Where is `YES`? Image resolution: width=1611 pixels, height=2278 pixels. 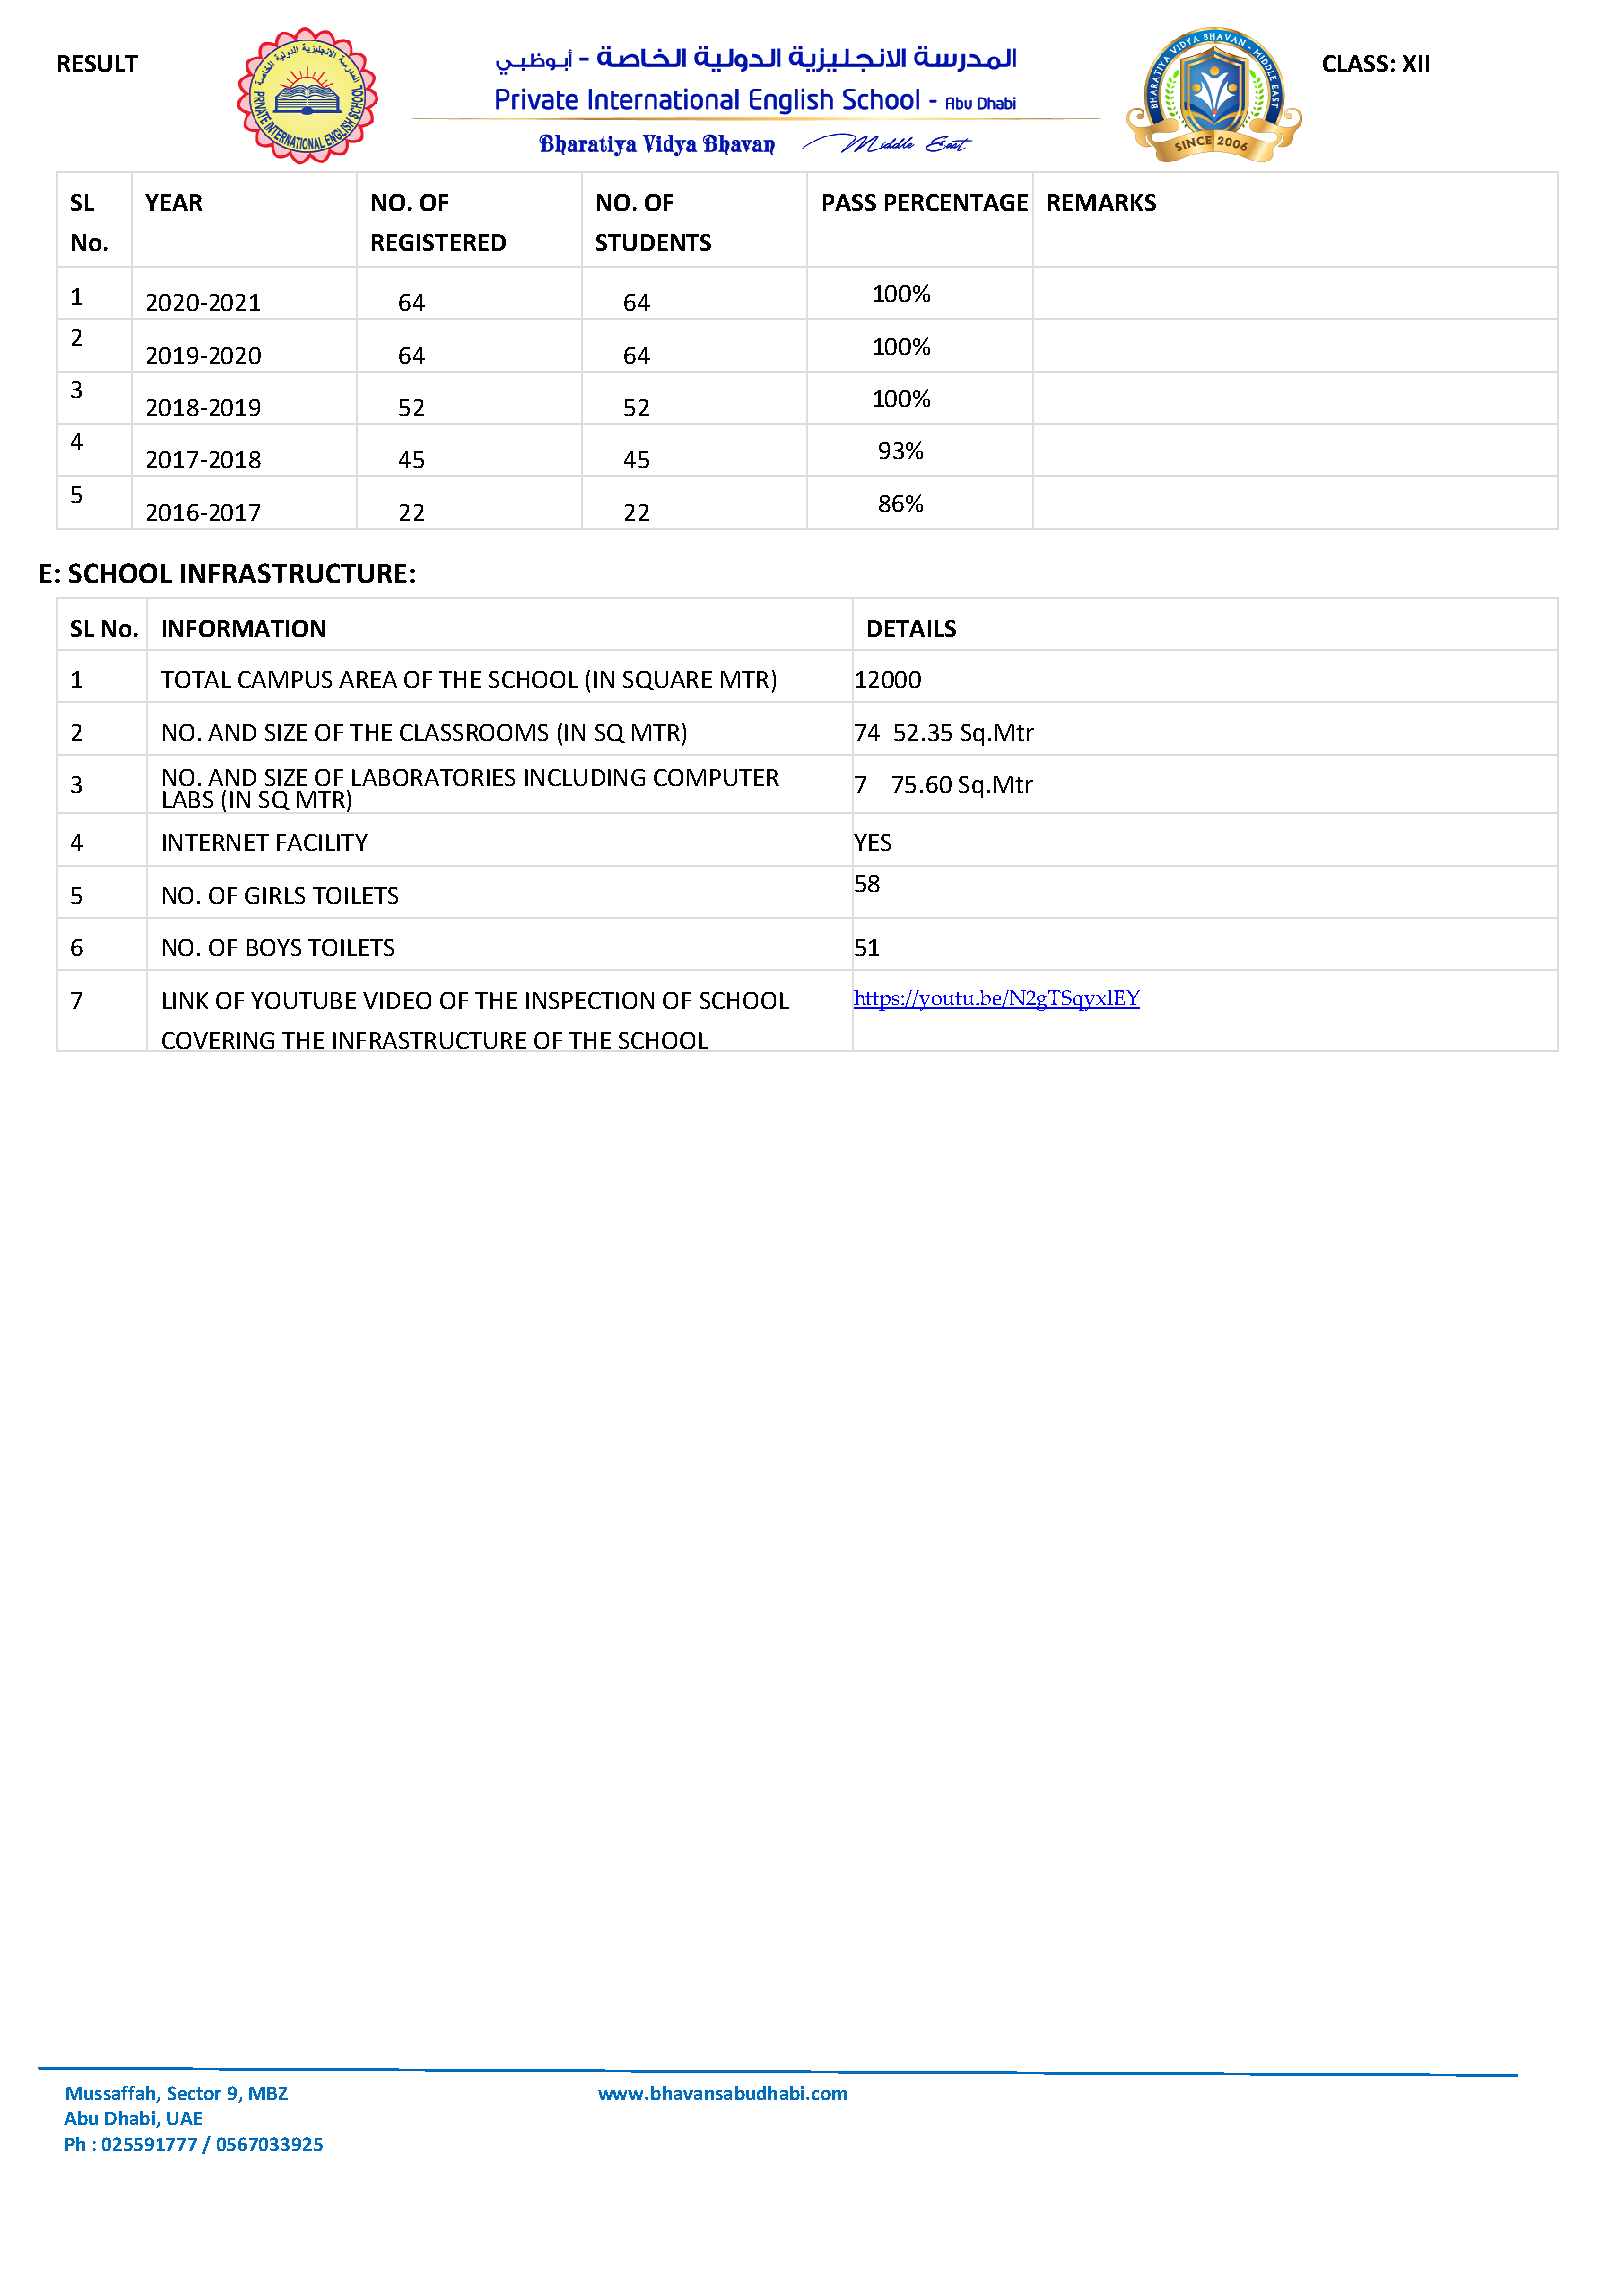 YES is located at coordinates (872, 842).
